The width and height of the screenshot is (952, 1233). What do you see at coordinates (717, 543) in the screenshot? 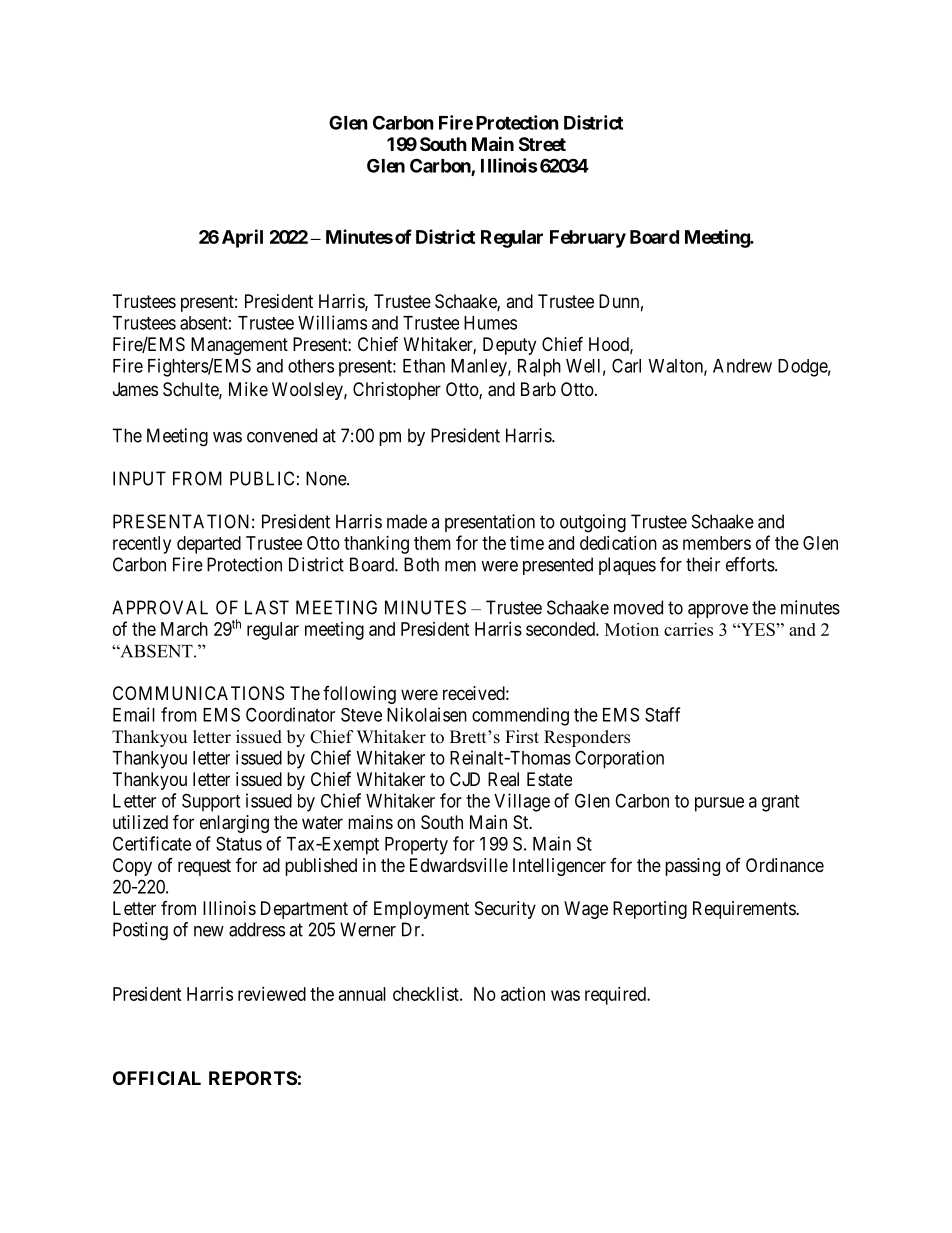
I see `members` at bounding box center [717, 543].
